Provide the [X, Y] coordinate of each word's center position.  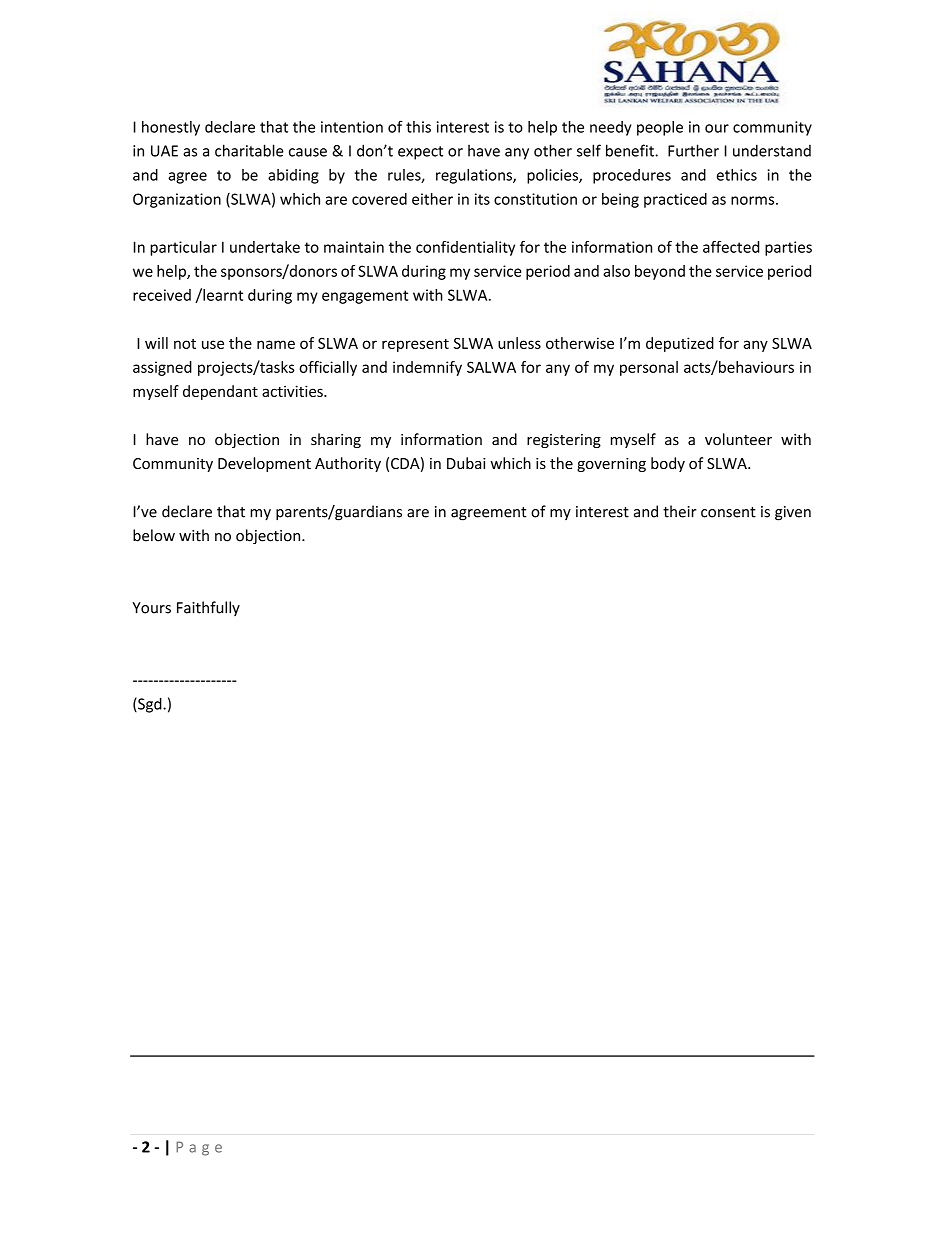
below [154, 535]
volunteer [738, 439]
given [793, 513]
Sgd [150, 705]
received [162, 295]
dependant [220, 392]
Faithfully [208, 608]
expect [420, 153]
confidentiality [465, 248]
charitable [249, 150]
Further [693, 150]
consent [728, 512]
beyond [660, 272]
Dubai [466, 463]
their [679, 511]
